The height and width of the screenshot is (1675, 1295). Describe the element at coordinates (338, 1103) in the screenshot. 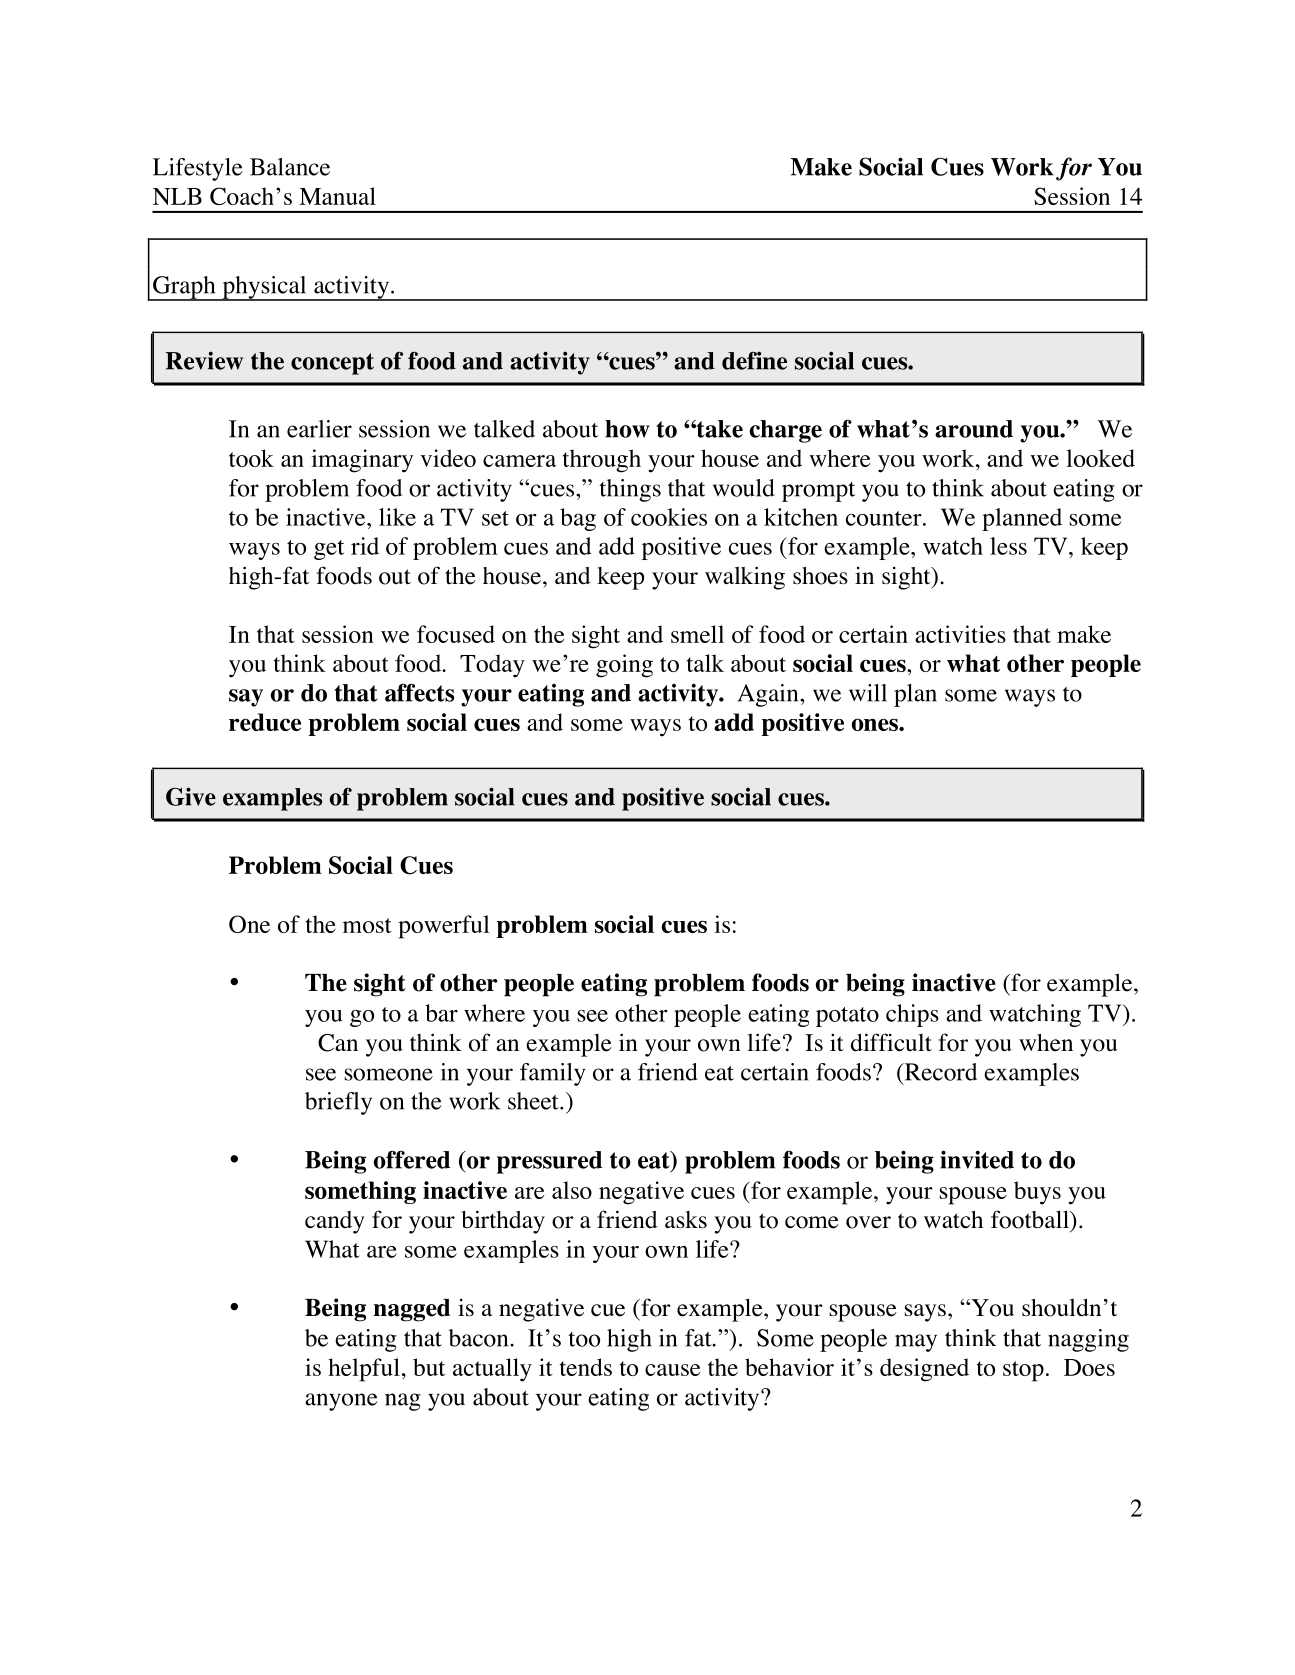

I see `briefly` at that location.
